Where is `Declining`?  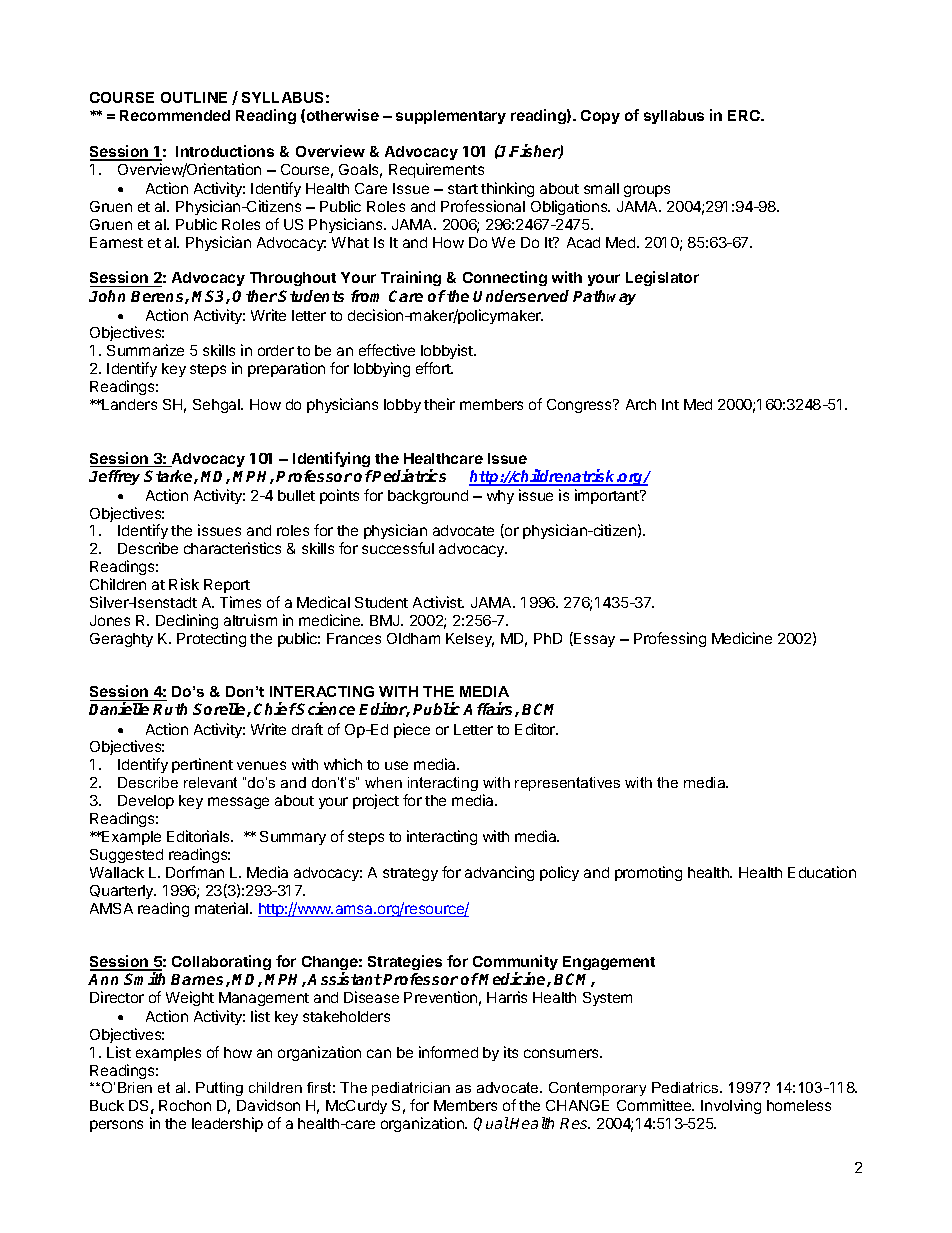
Declining is located at coordinates (187, 621).
